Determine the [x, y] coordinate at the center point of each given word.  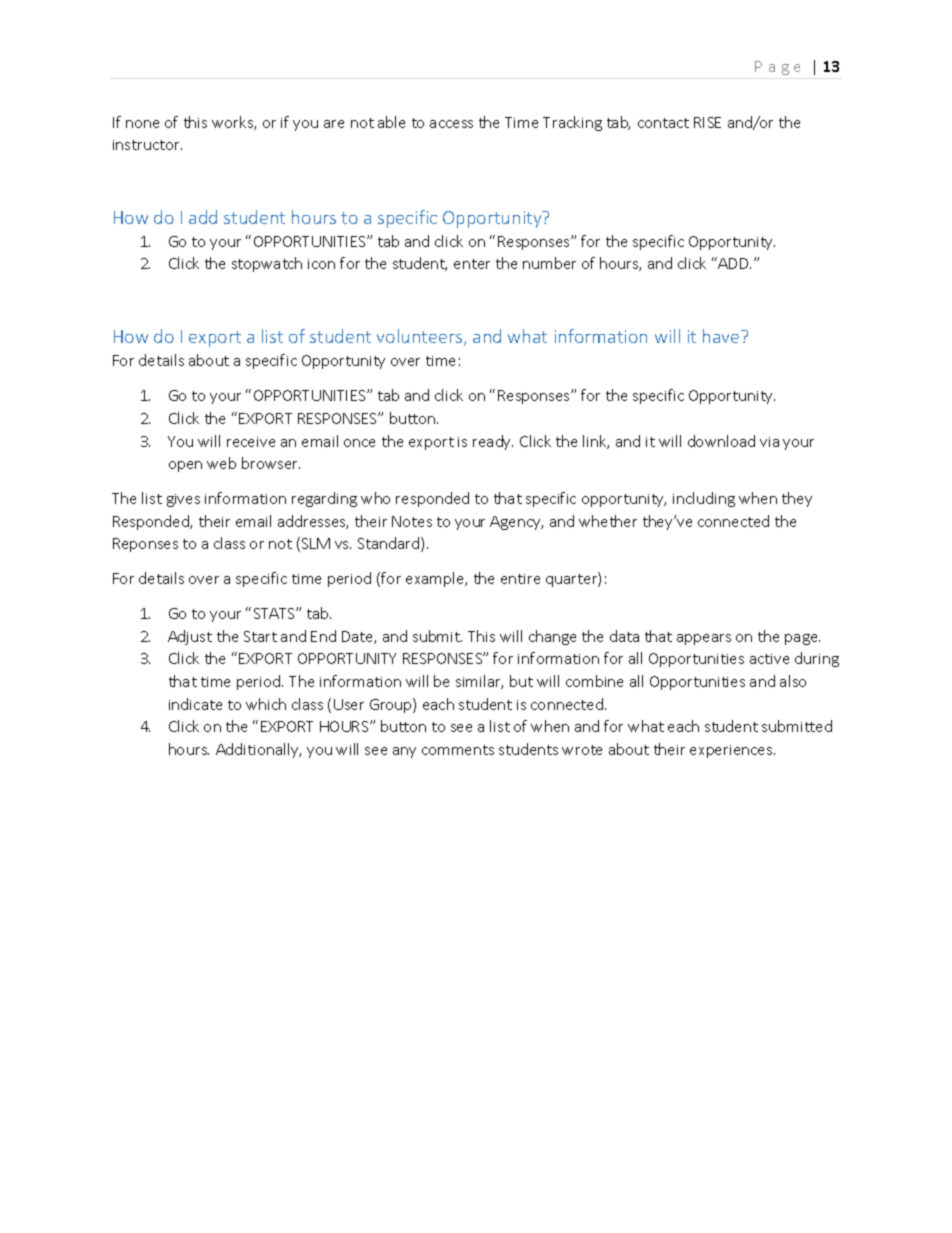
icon [321, 264]
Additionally [258, 750]
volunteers [421, 337]
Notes [412, 521]
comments [458, 750]
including [704, 499]
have [722, 336]
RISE [707, 122]
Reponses [145, 545]
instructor [147, 145]
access [451, 124]
